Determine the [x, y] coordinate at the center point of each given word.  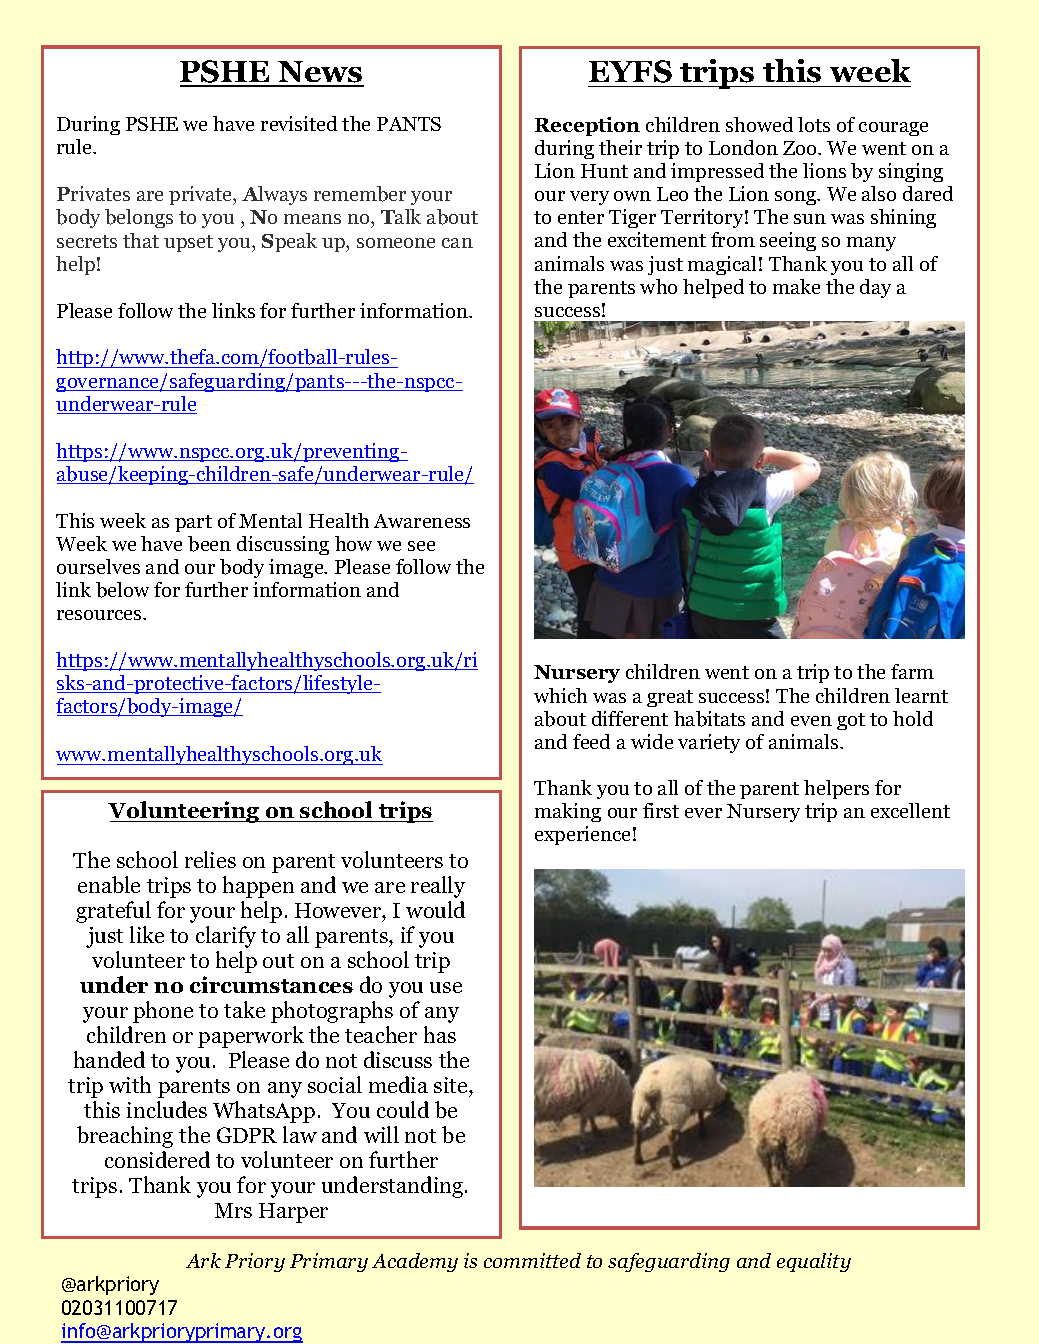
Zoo [801, 148]
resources [100, 615]
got [851, 721]
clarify [226, 937]
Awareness [422, 521]
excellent [910, 810]
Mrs [233, 1210]
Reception [587, 126]
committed [532, 1260]
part [193, 523]
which [560, 695]
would [435, 909]
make [796, 286]
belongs [139, 218]
